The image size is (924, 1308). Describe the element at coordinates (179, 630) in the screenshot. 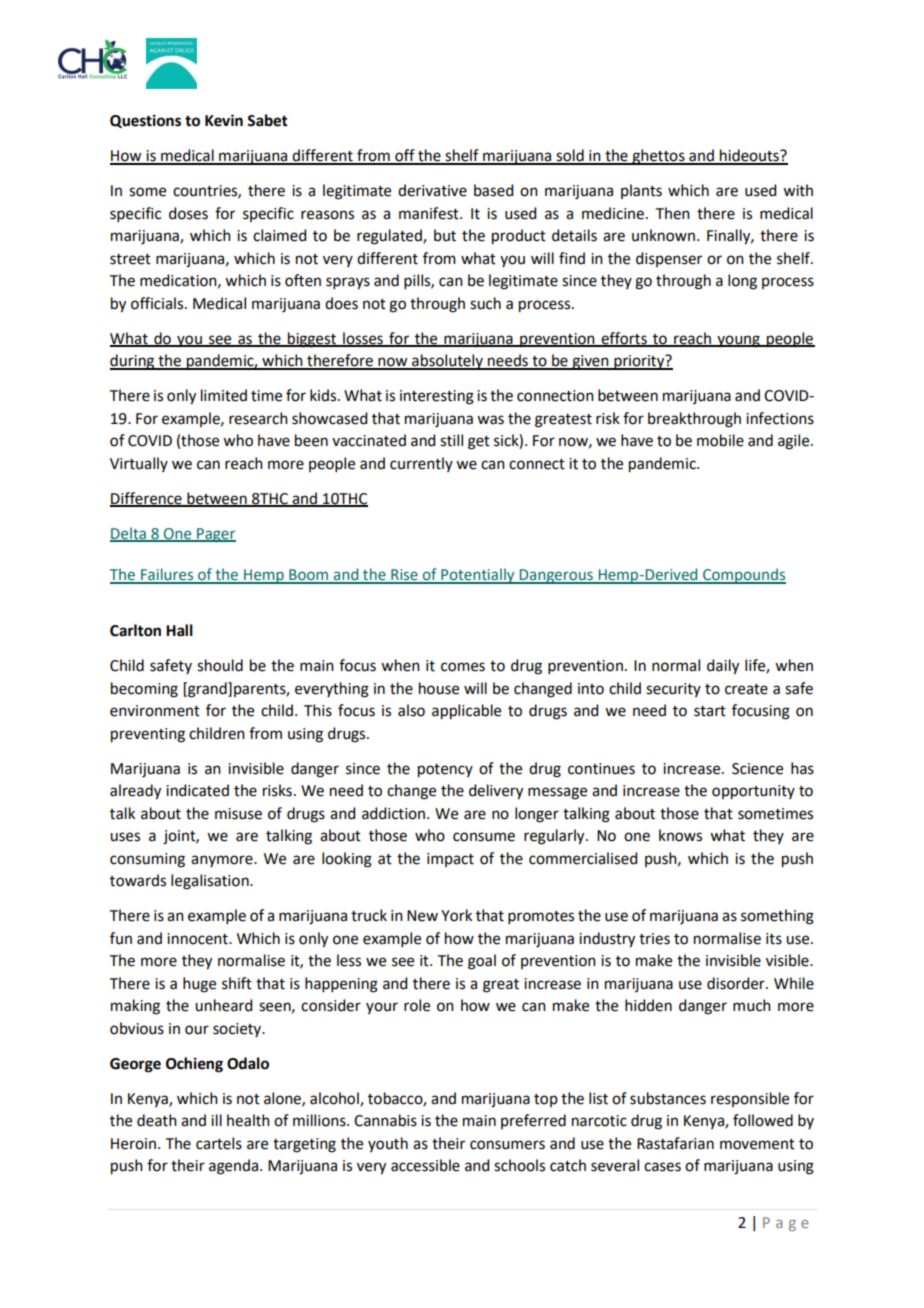

I see `Hall` at that location.
